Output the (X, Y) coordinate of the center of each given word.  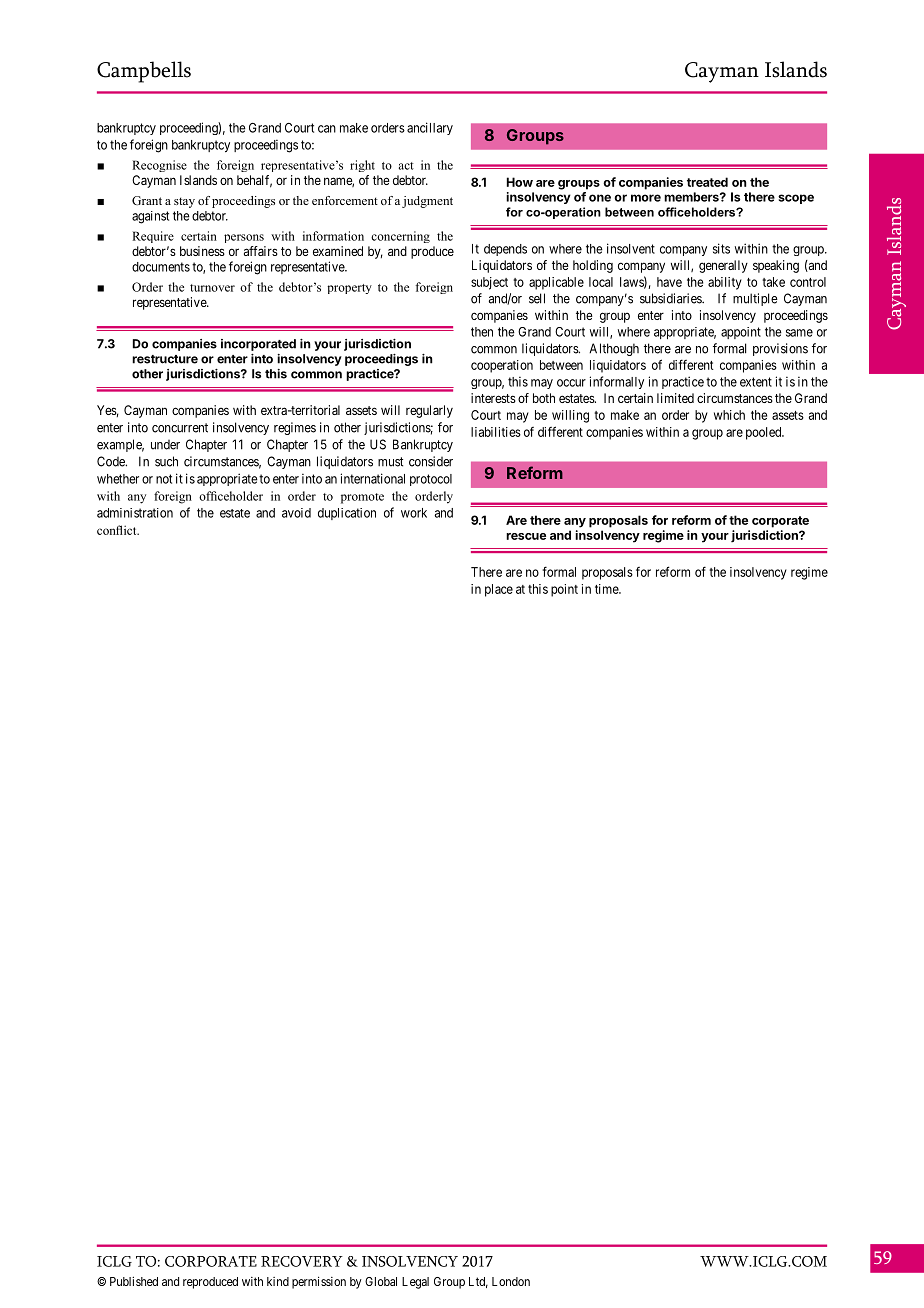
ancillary (430, 128)
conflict (118, 530)
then (482, 332)
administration (135, 513)
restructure (165, 359)
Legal (415, 1283)
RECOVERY (302, 1261)
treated (707, 182)
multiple (755, 299)
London (511, 1281)
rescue (526, 536)
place (499, 590)
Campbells (144, 72)
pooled (765, 433)
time (607, 589)
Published (134, 1281)
